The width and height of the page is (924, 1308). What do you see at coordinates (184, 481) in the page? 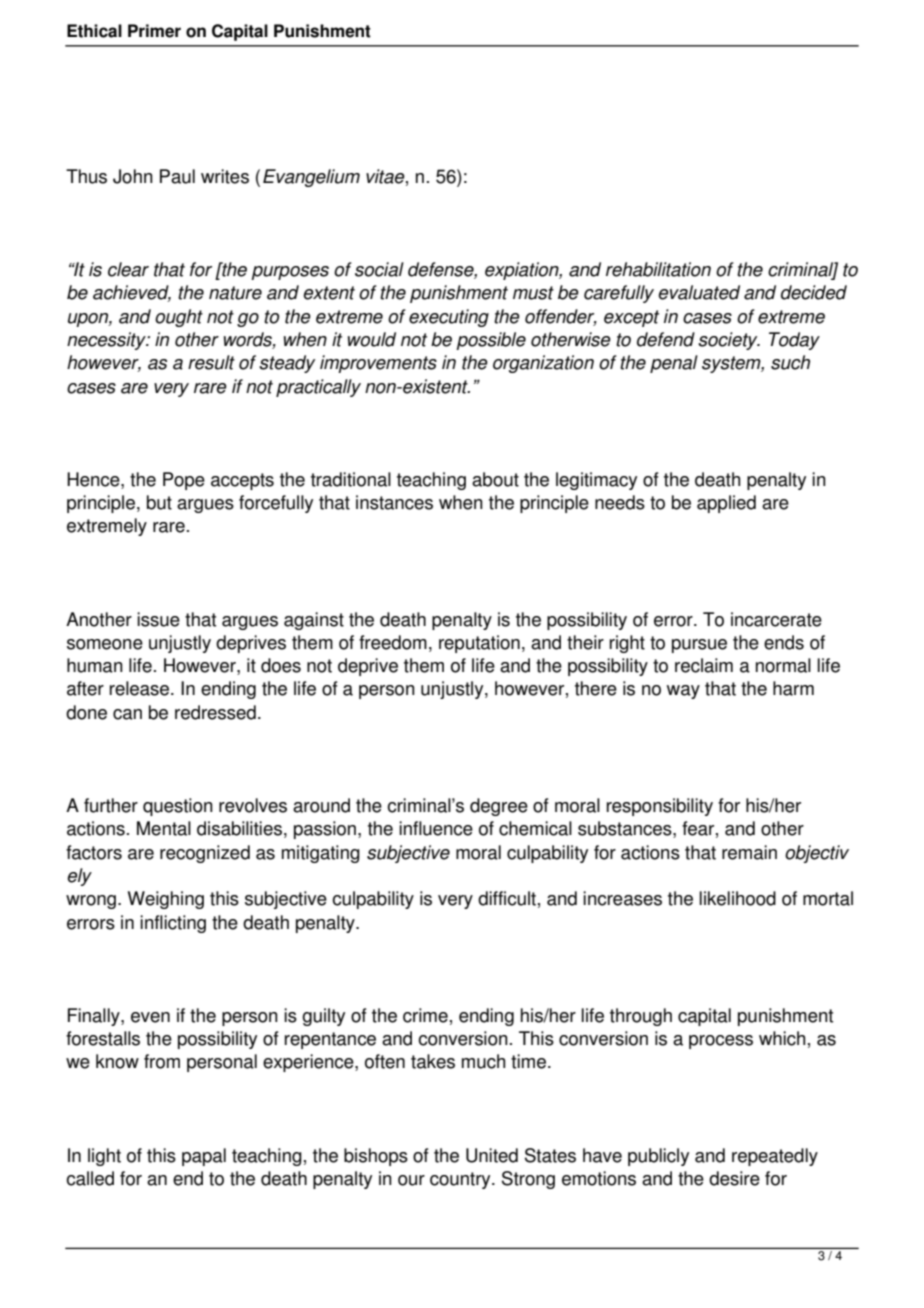
I see `Pope` at bounding box center [184, 481].
